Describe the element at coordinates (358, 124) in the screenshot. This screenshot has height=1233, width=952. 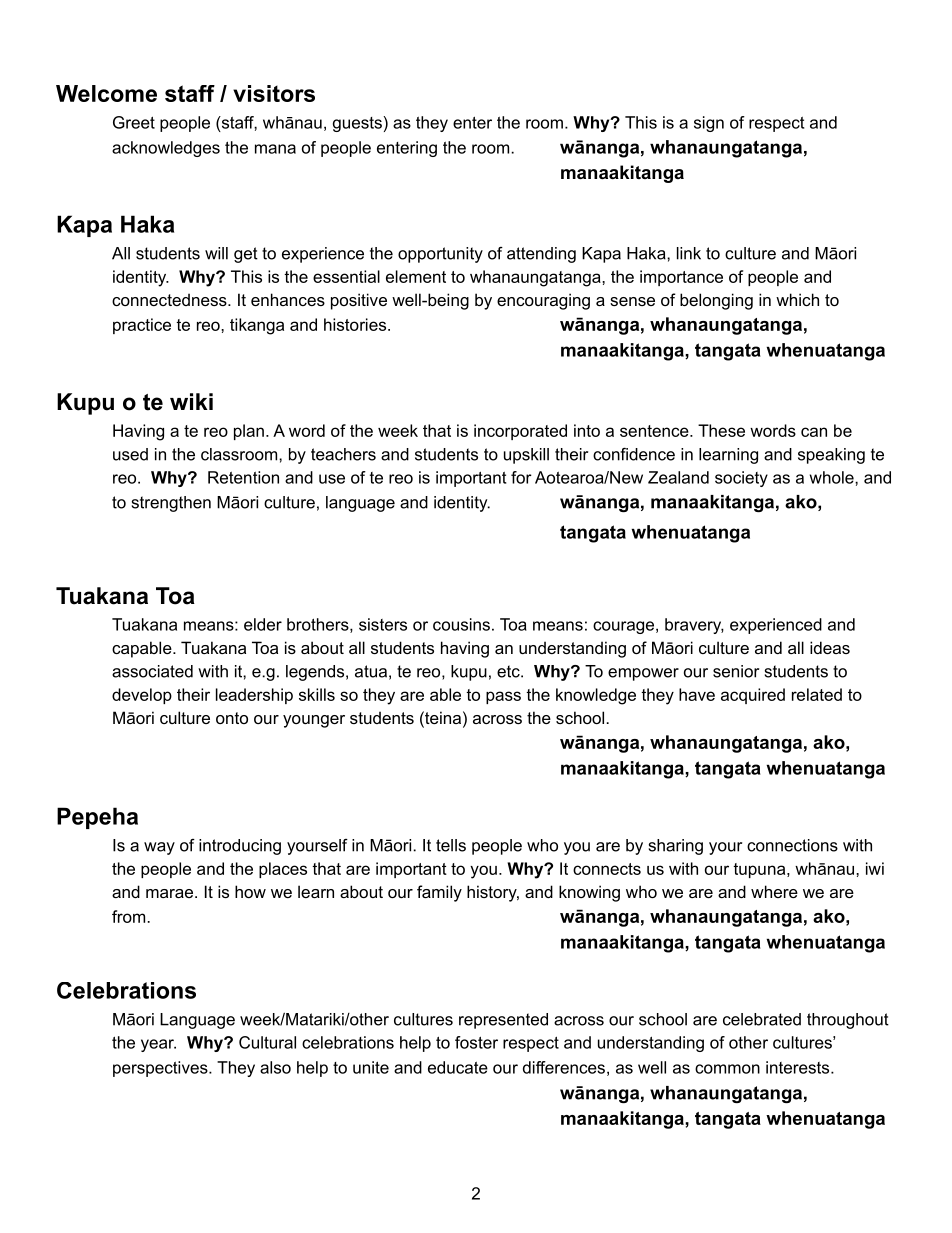
I see `guests` at that location.
